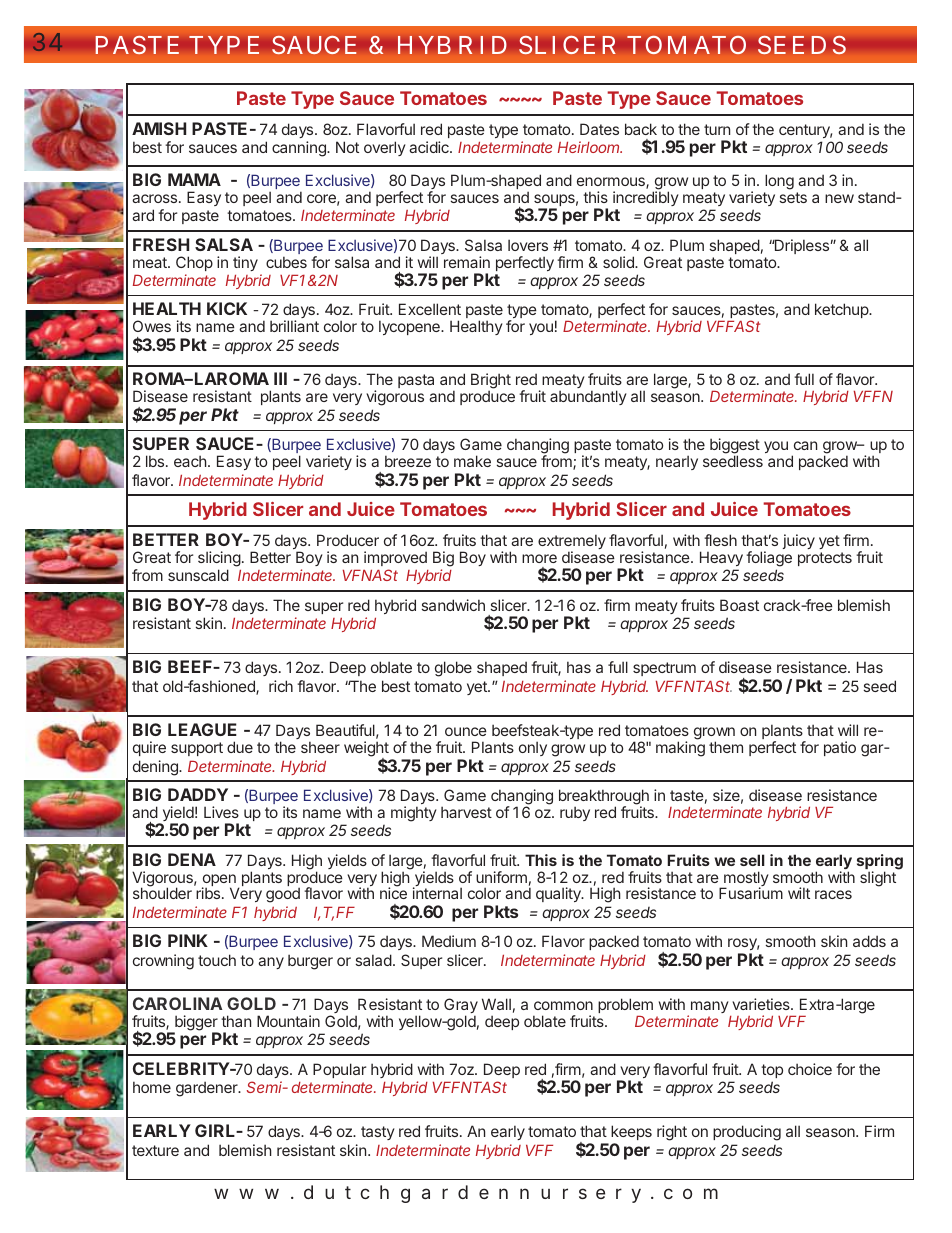 This page has height=1233, width=952. I want to click on keeps, so click(631, 1134).
